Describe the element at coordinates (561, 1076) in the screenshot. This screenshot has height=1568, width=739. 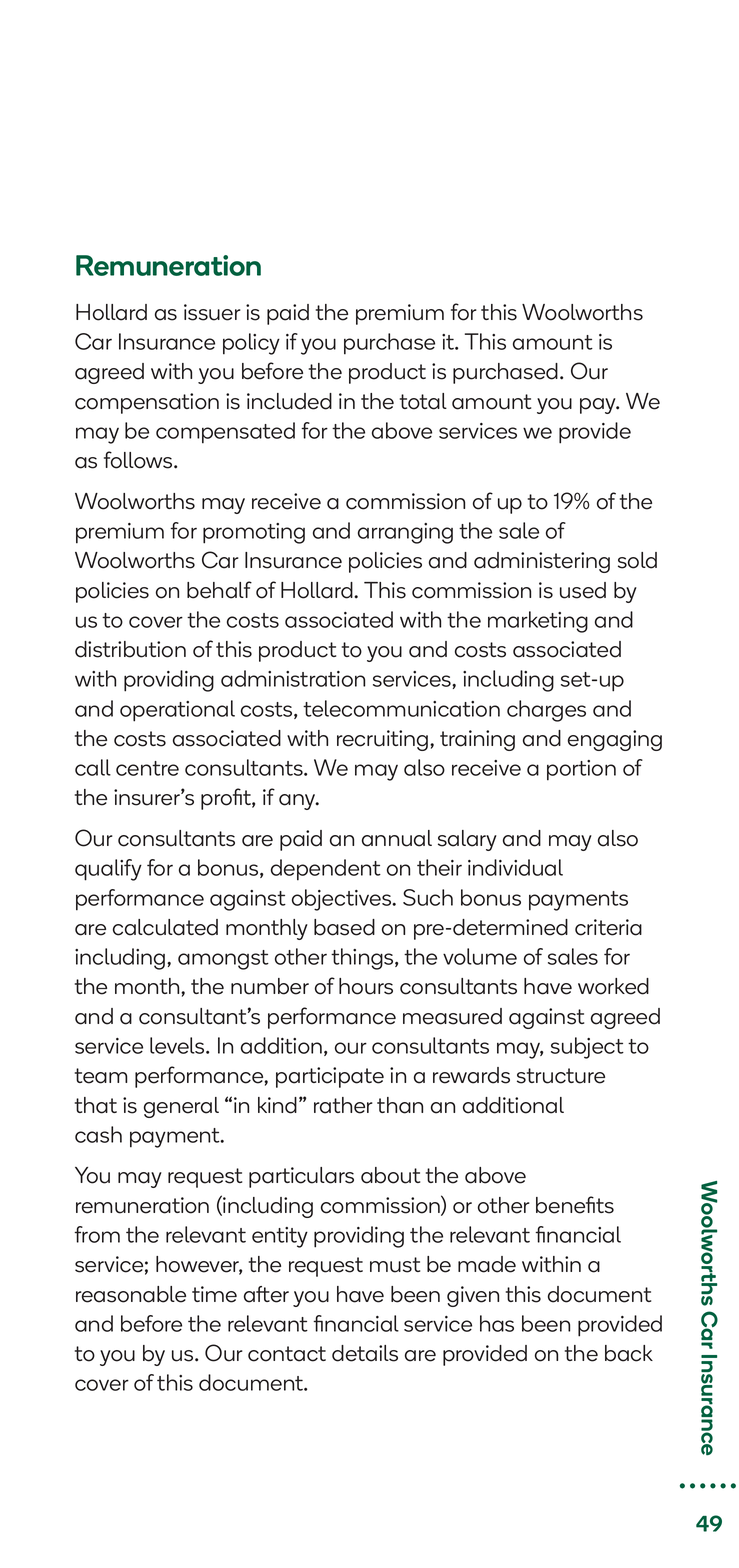
I see `structure` at that location.
